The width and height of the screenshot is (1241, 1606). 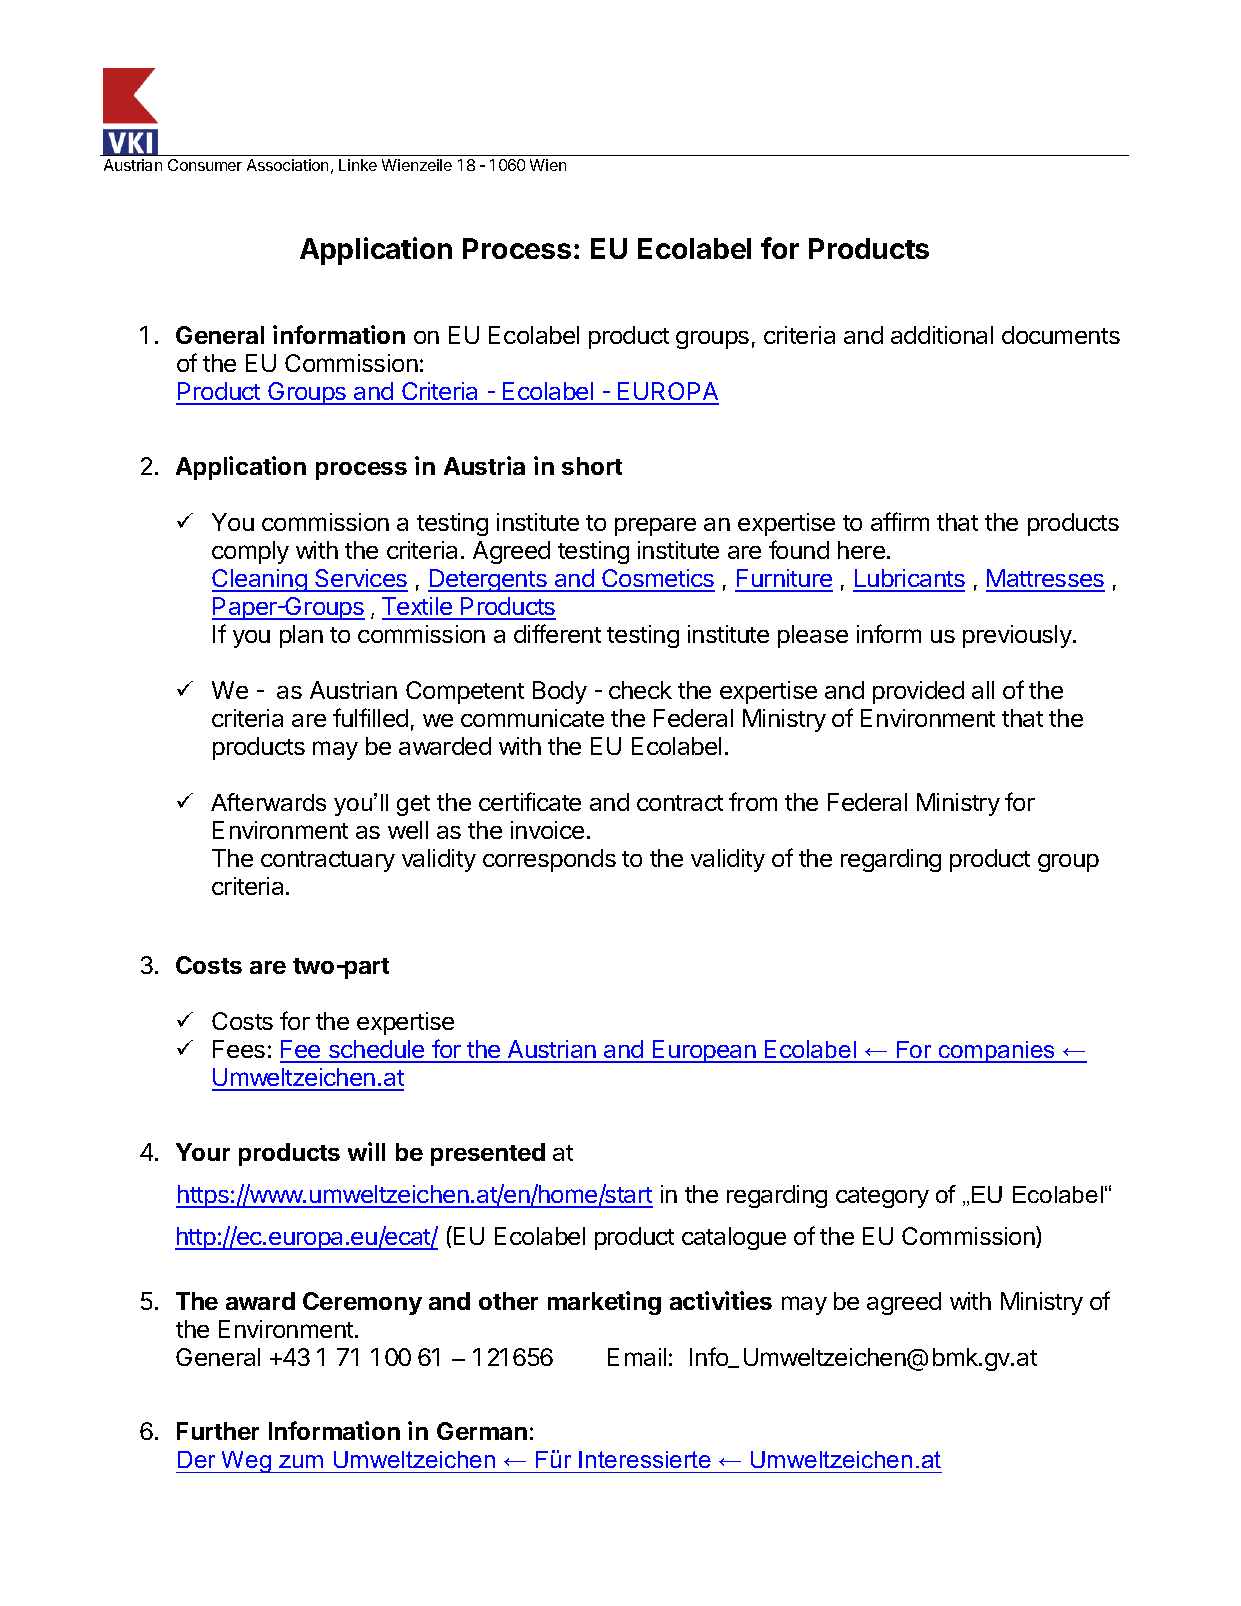 What do you see at coordinates (592, 466) in the screenshot?
I see `short` at bounding box center [592, 466].
